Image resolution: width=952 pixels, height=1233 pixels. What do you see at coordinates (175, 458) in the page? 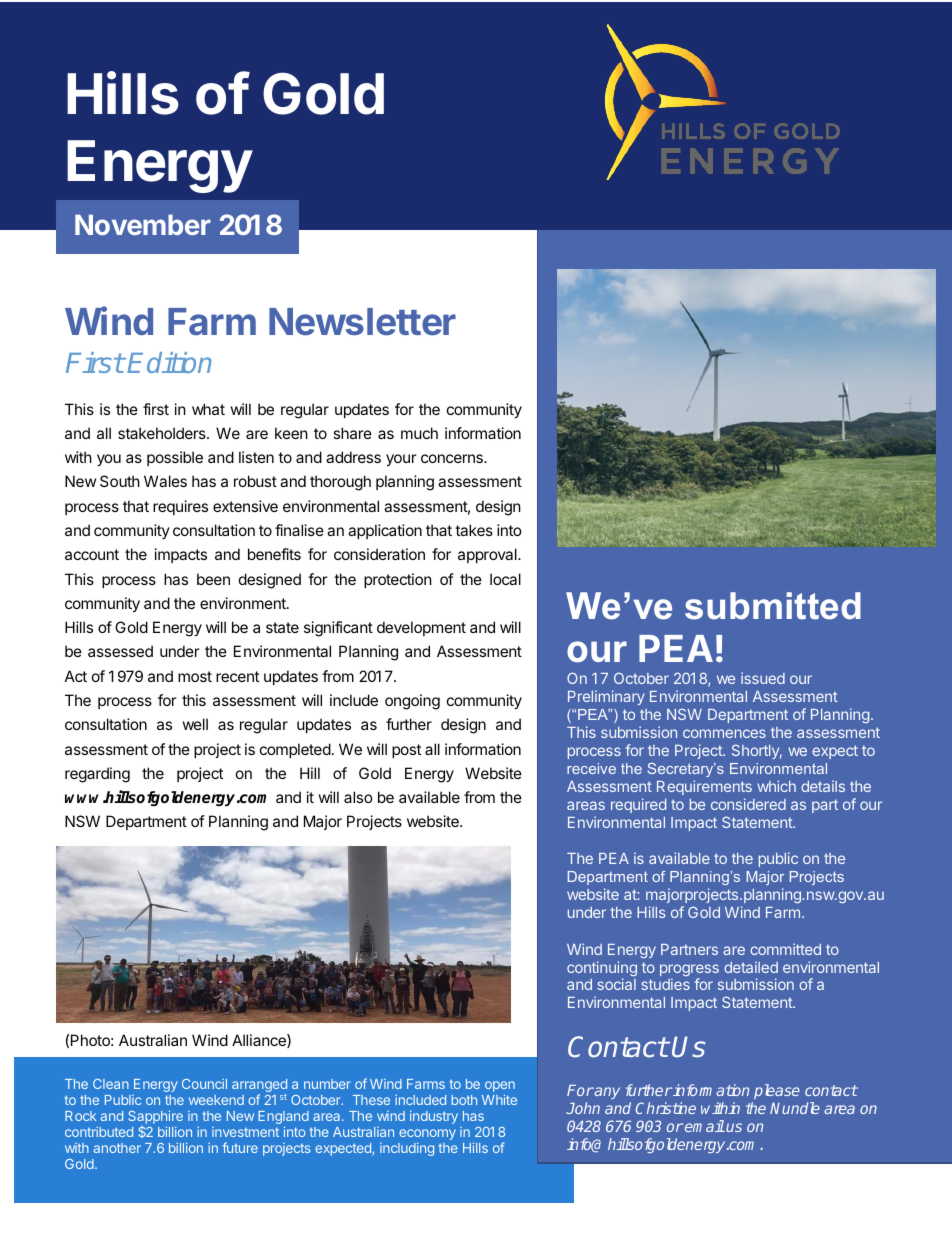
I see `possible` at bounding box center [175, 458].
